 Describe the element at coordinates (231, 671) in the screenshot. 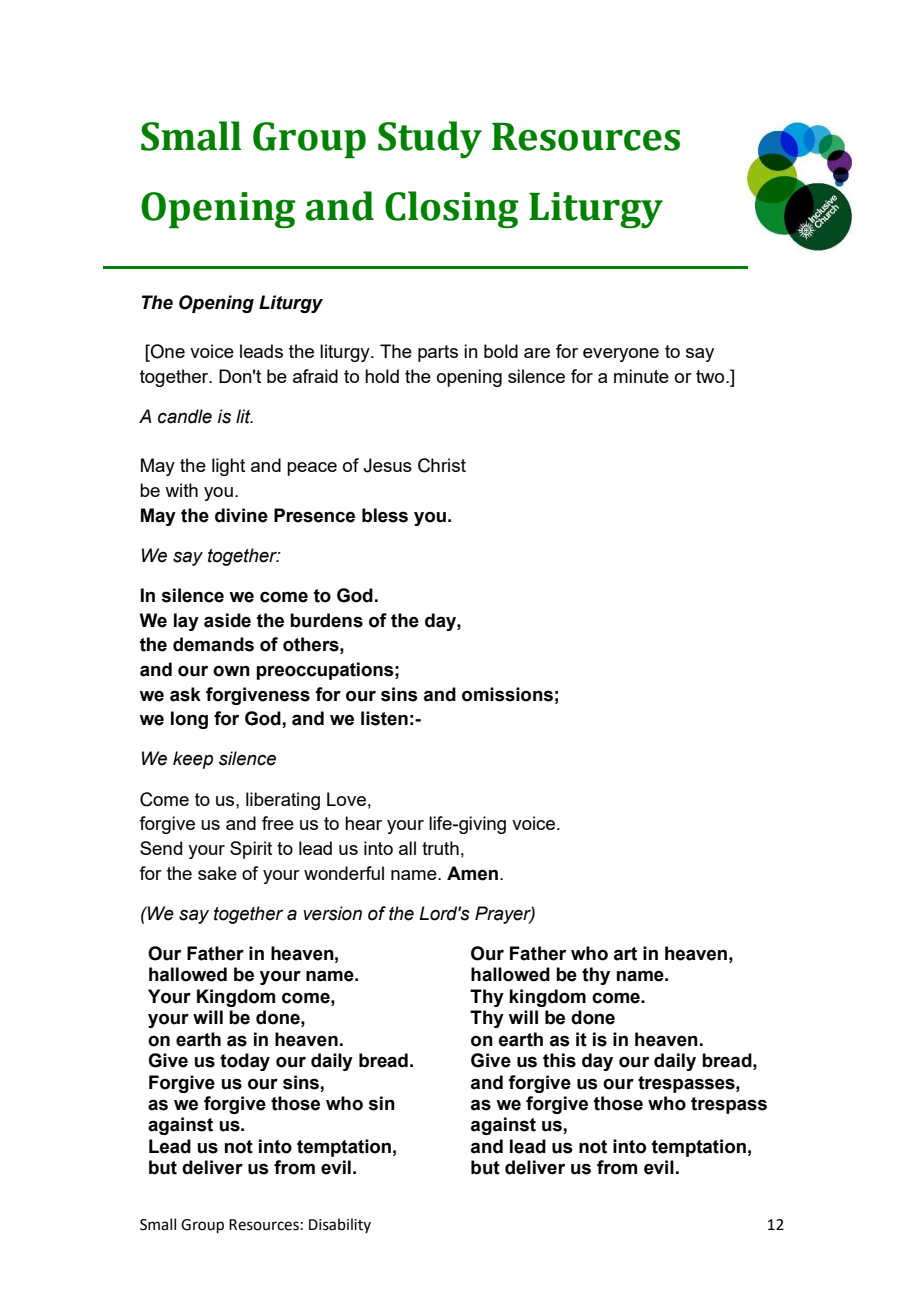

I see `own` at that location.
